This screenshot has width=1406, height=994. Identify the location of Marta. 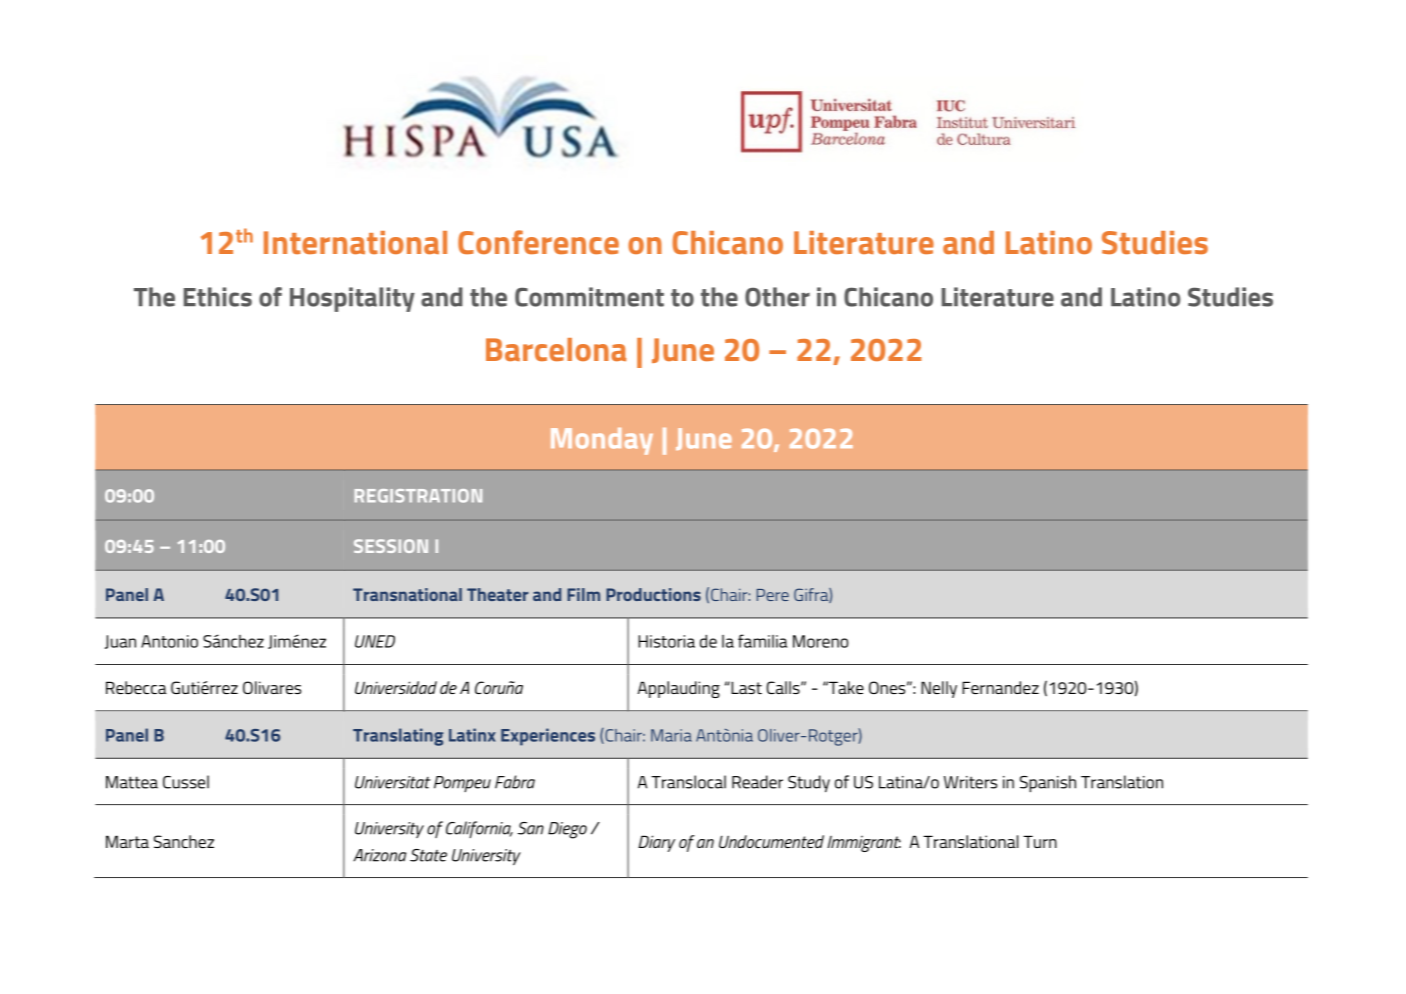
(127, 841).
